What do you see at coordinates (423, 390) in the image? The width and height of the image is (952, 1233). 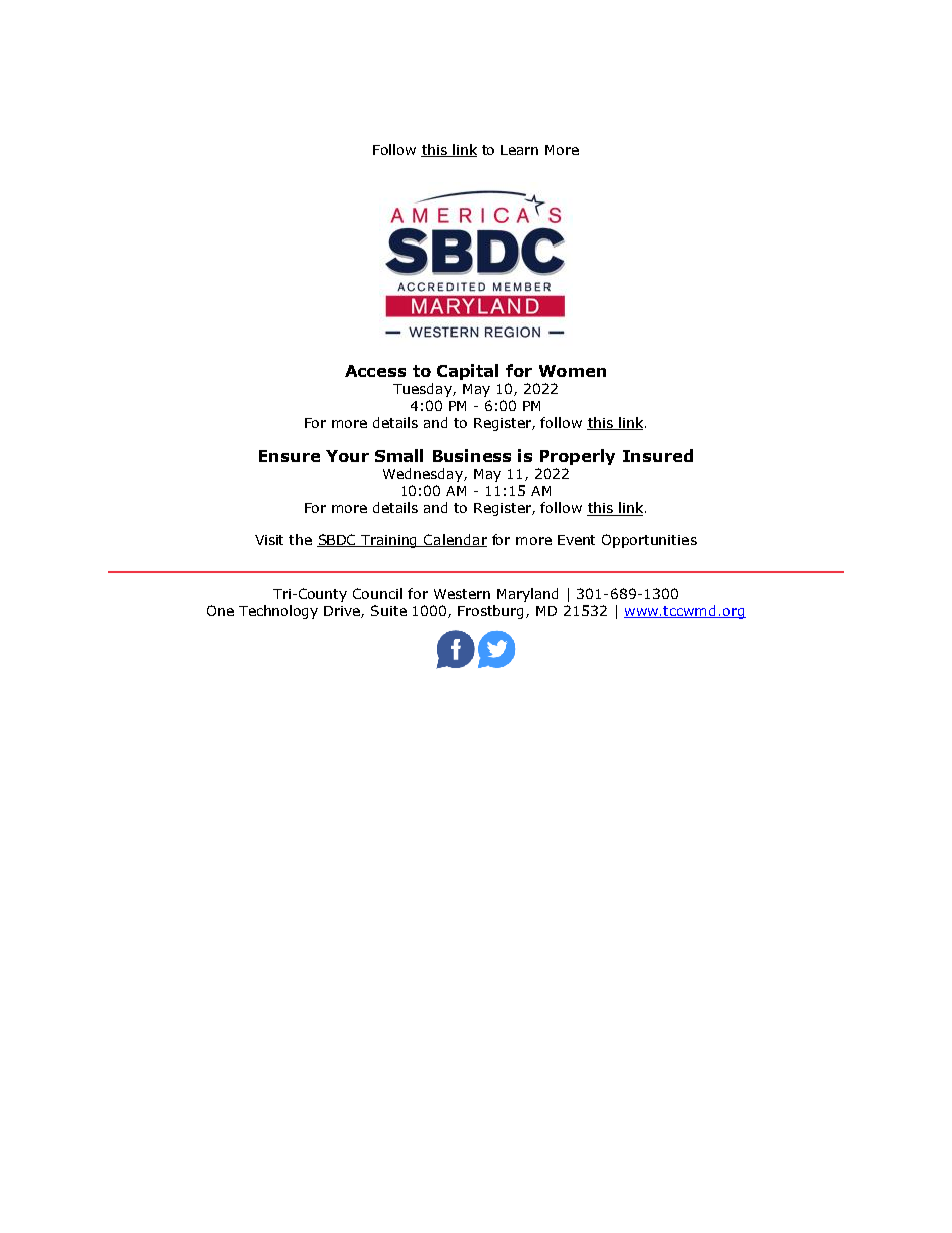 I see `Tuesday` at bounding box center [423, 390].
